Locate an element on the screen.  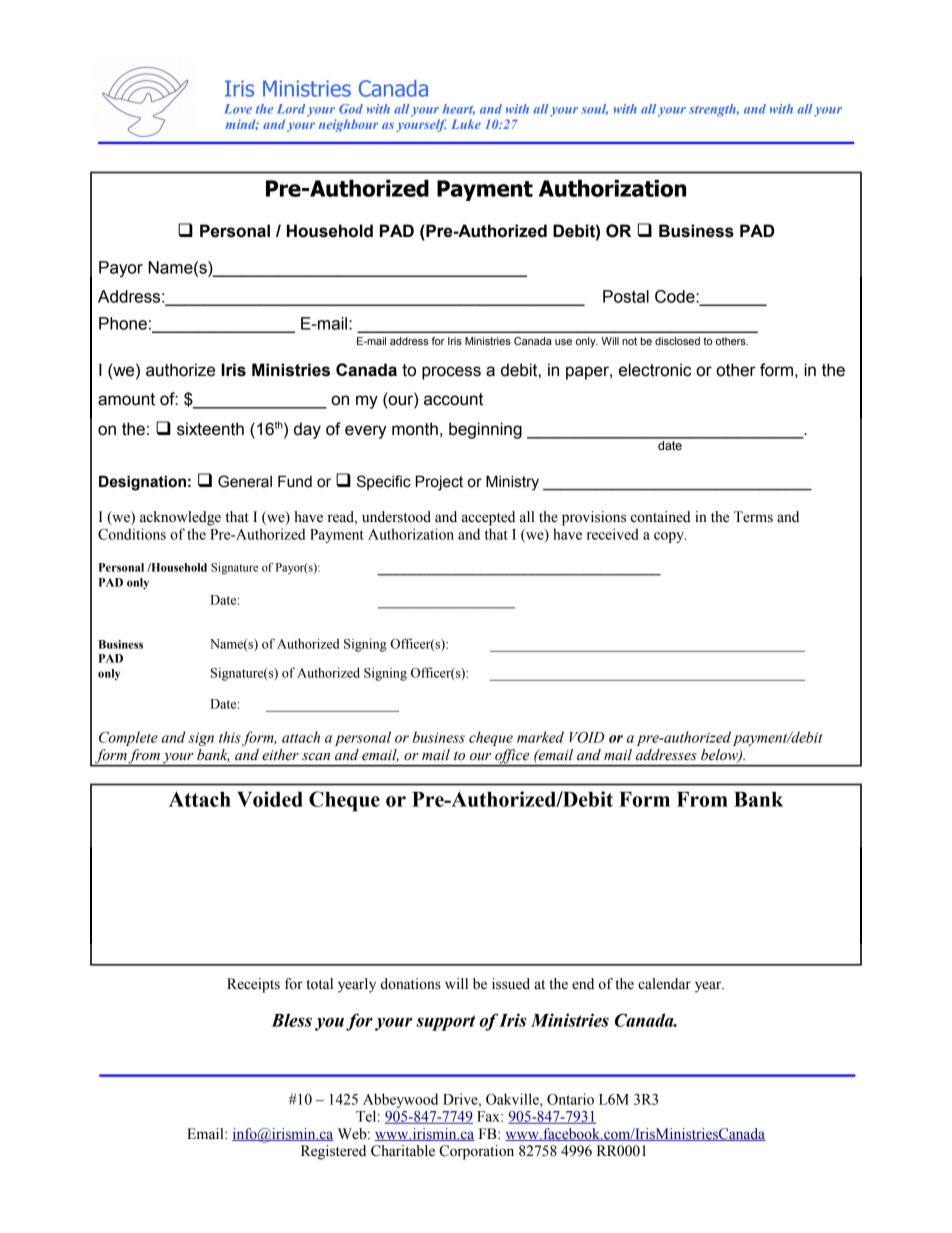
soul is located at coordinates (595, 109).
